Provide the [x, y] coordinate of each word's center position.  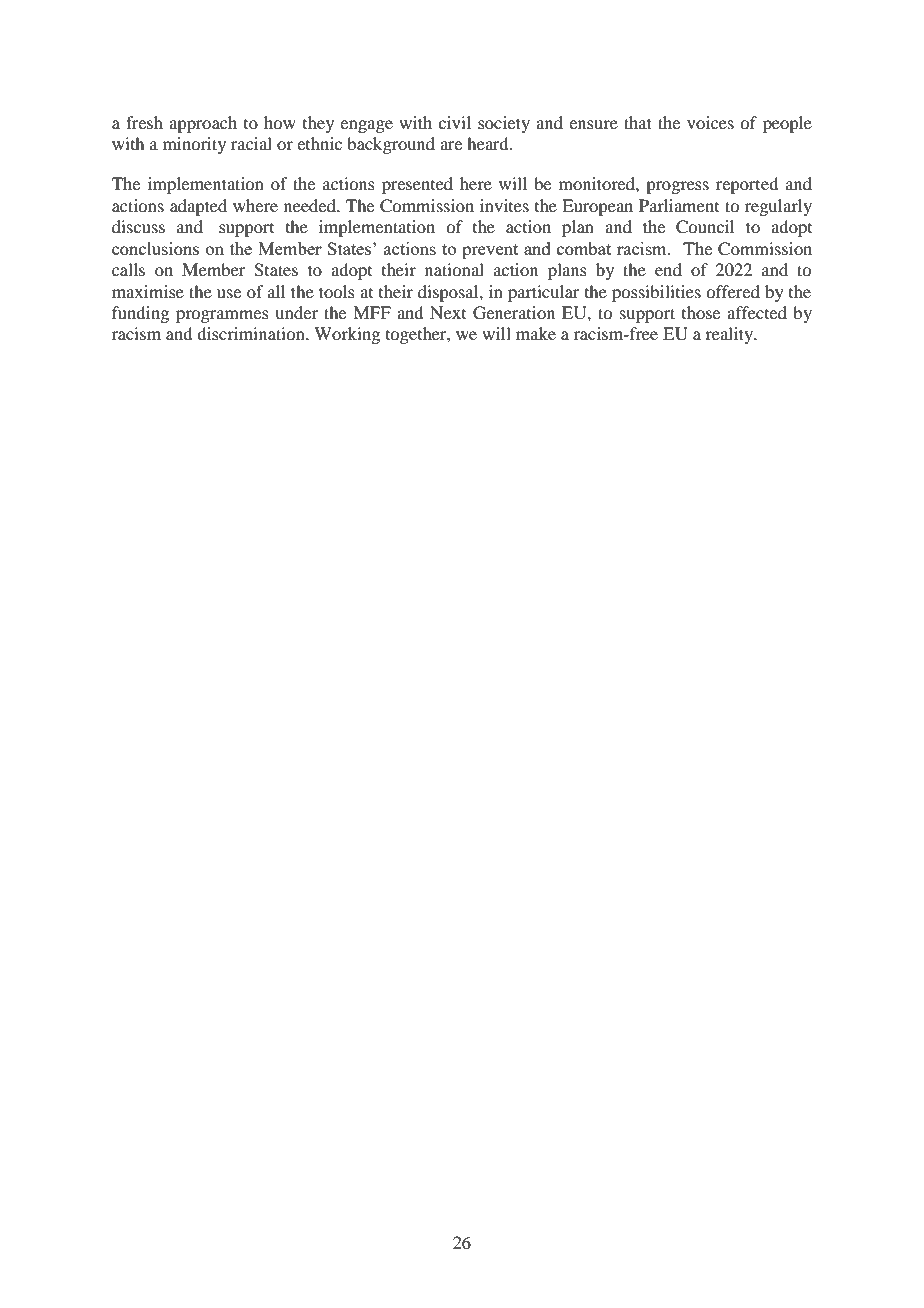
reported [747, 185]
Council [705, 227]
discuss [138, 226]
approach [203, 124]
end [668, 269]
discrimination [252, 333]
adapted [198, 207]
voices [710, 122]
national [454, 269]
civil [454, 122]
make [536, 333]
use [229, 293]
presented [417, 185]
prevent [490, 251]
